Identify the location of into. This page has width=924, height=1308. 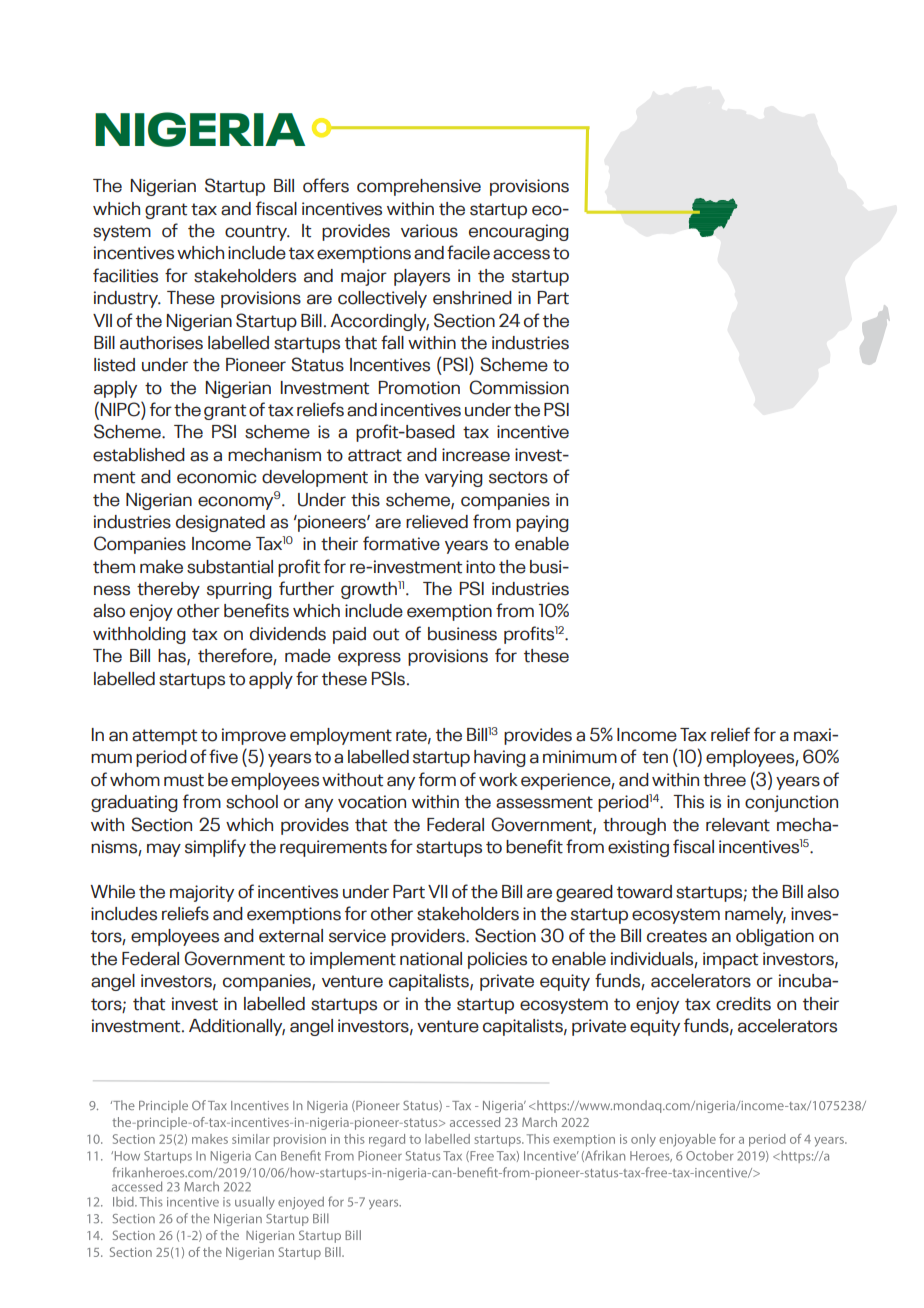
(480, 567).
